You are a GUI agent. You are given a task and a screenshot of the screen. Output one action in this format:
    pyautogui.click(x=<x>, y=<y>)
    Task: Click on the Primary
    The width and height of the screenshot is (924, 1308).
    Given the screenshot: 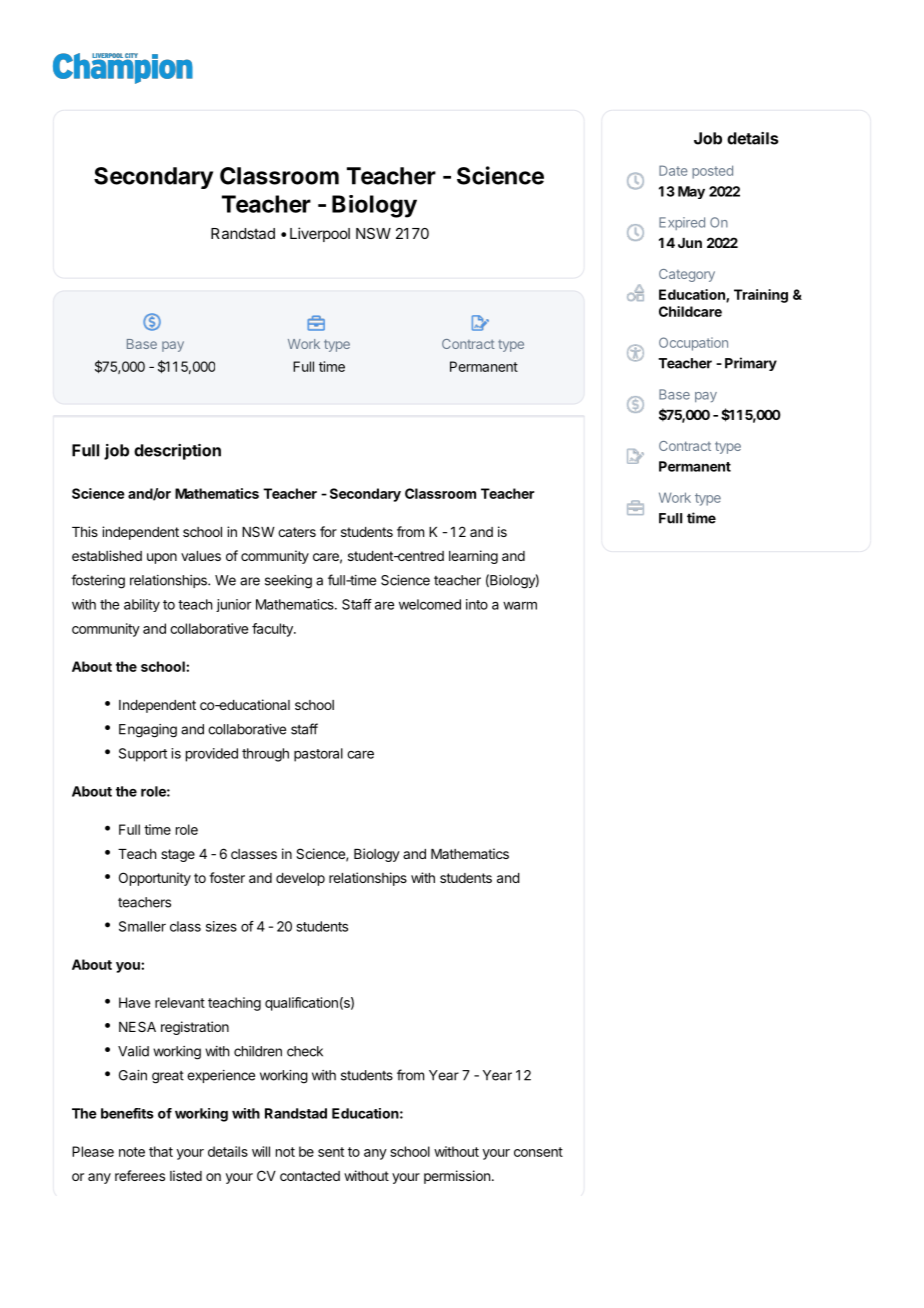 What is the action you would take?
    pyautogui.click(x=751, y=364)
